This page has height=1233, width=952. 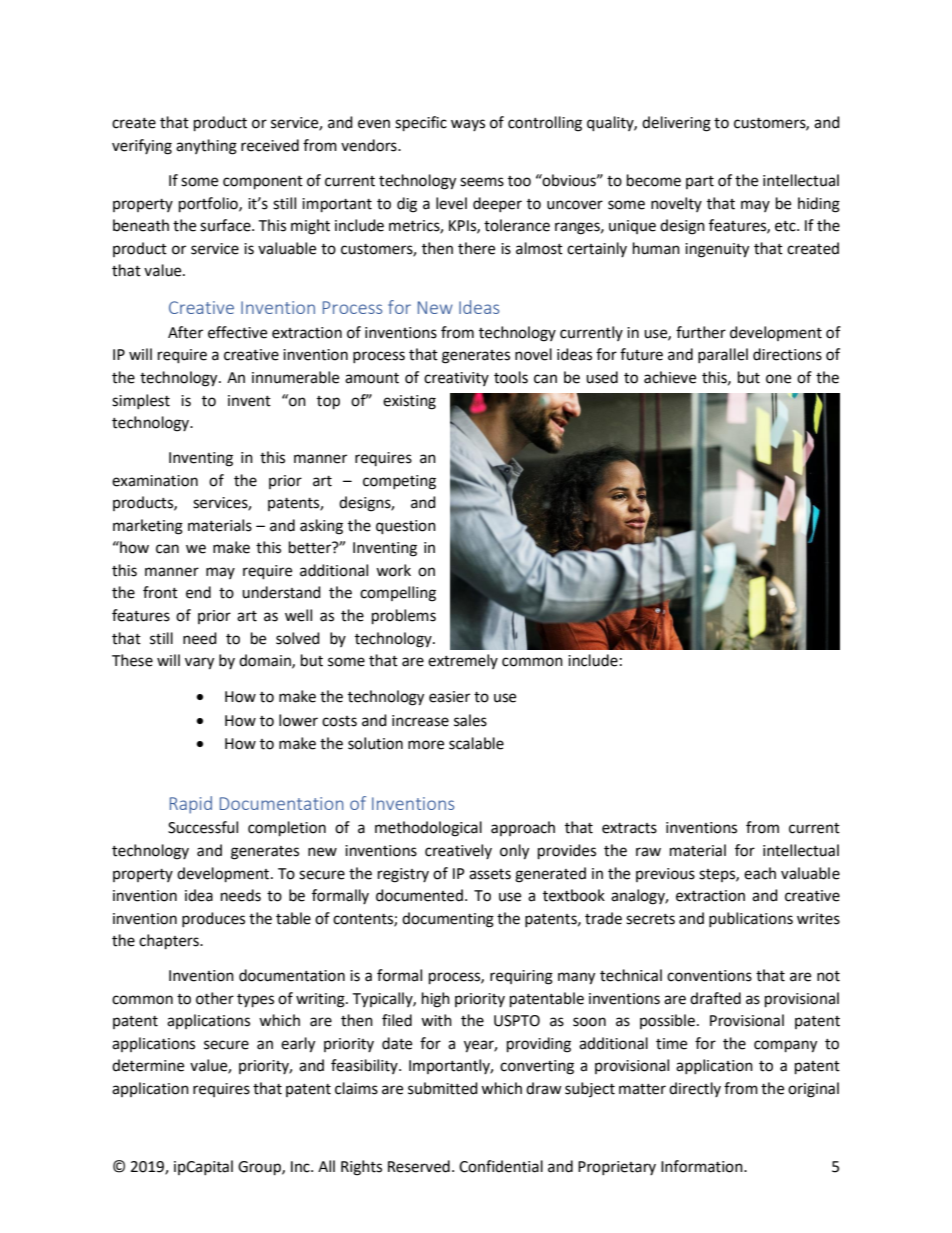 What do you see at coordinates (456, 379) in the page?
I see `creativity` at bounding box center [456, 379].
